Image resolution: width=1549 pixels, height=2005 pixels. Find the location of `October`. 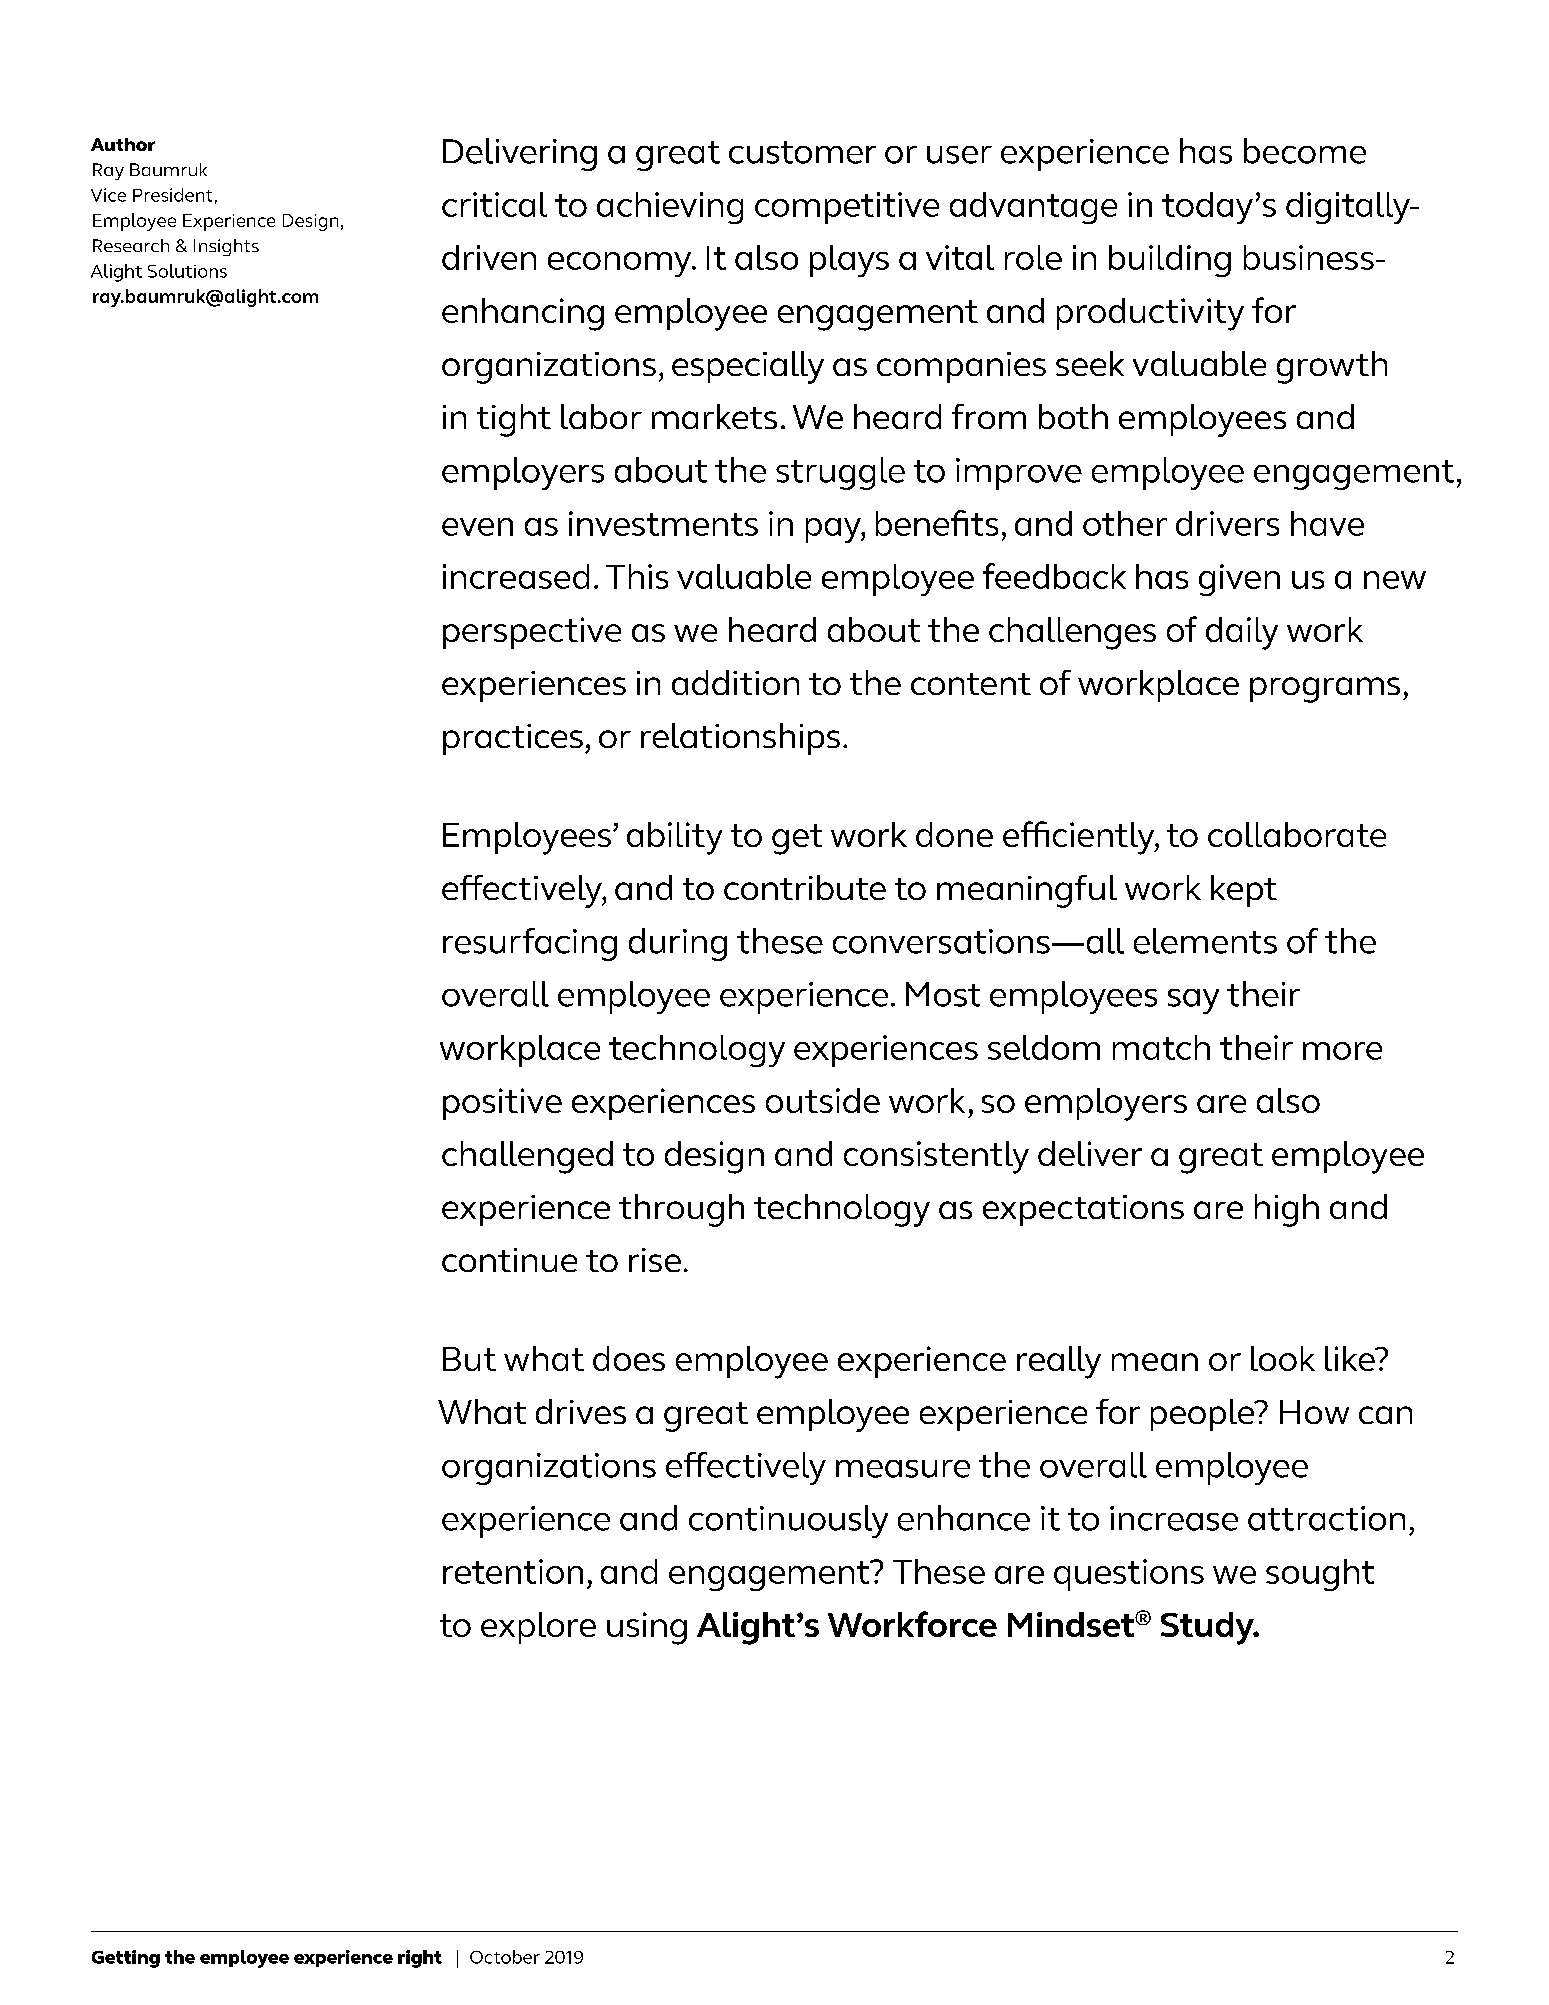

October is located at coordinates (505, 1957).
